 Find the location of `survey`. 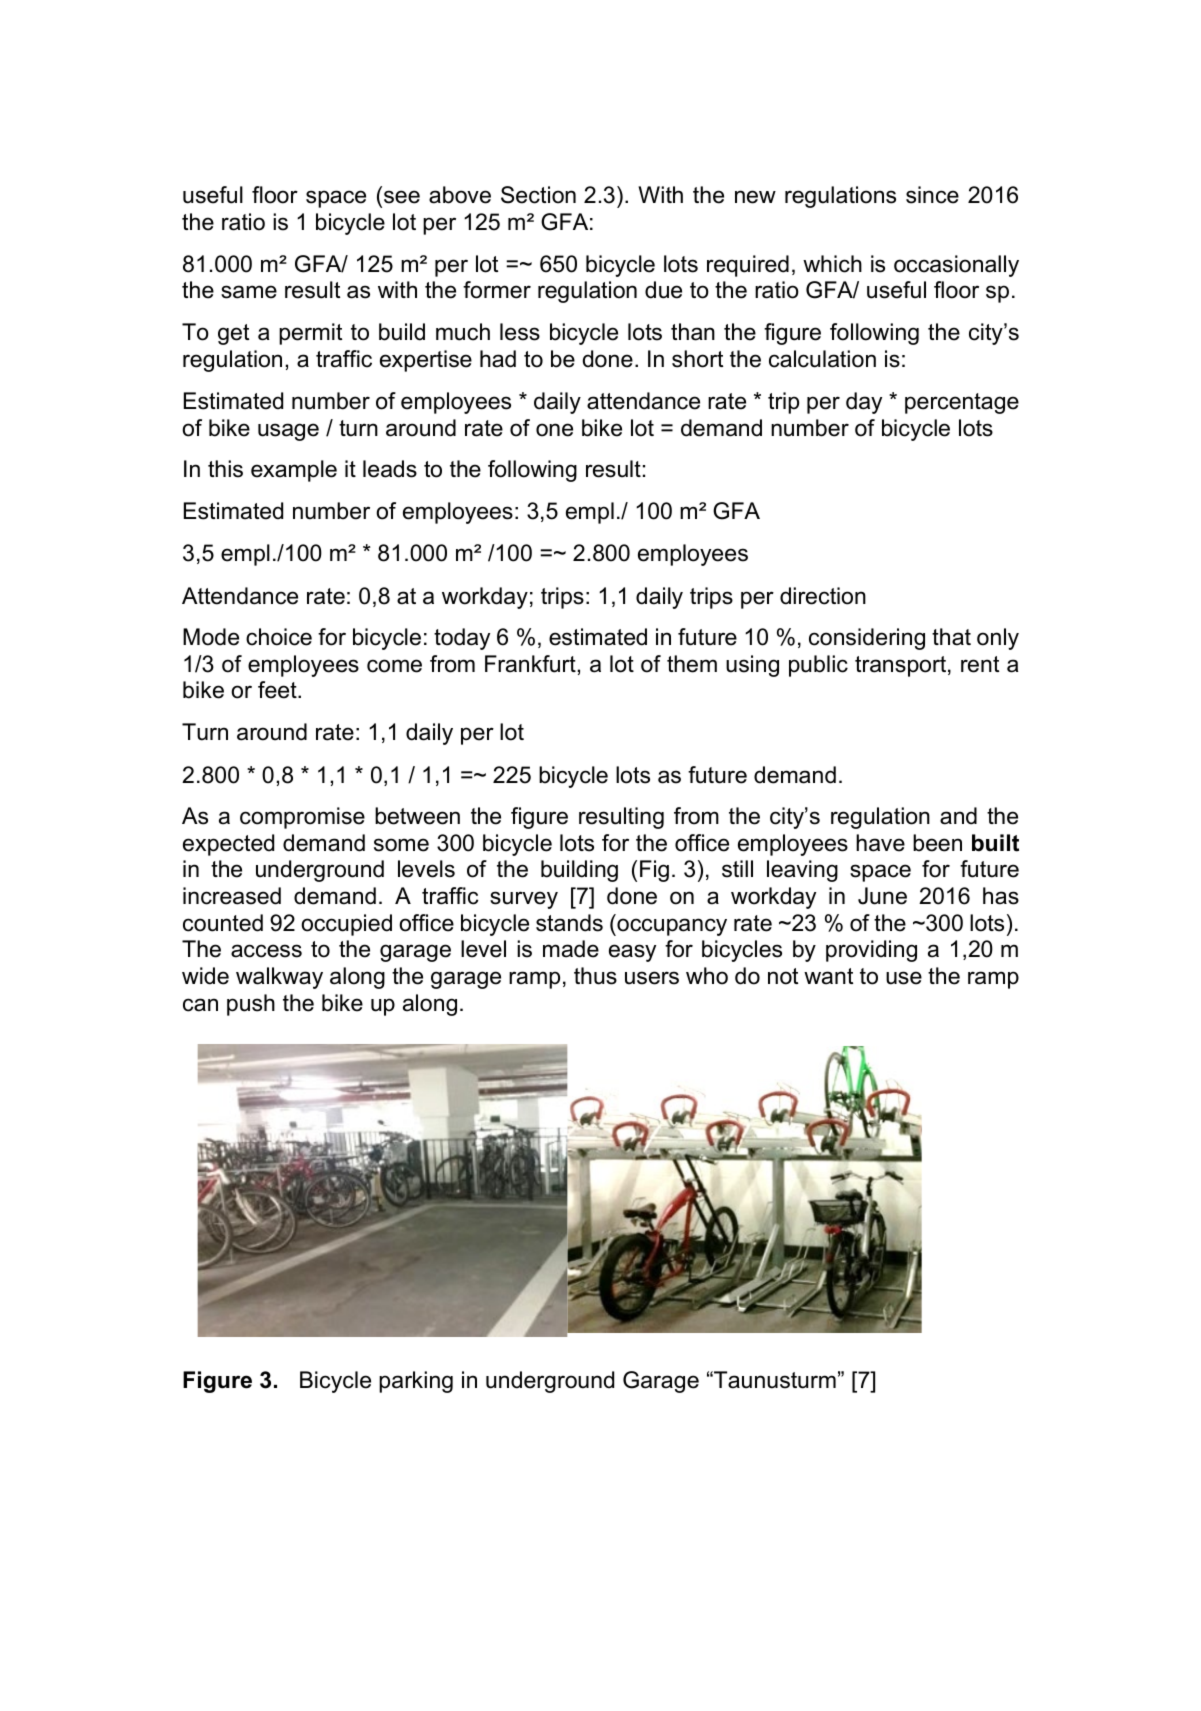

survey is located at coordinates (524, 900).
